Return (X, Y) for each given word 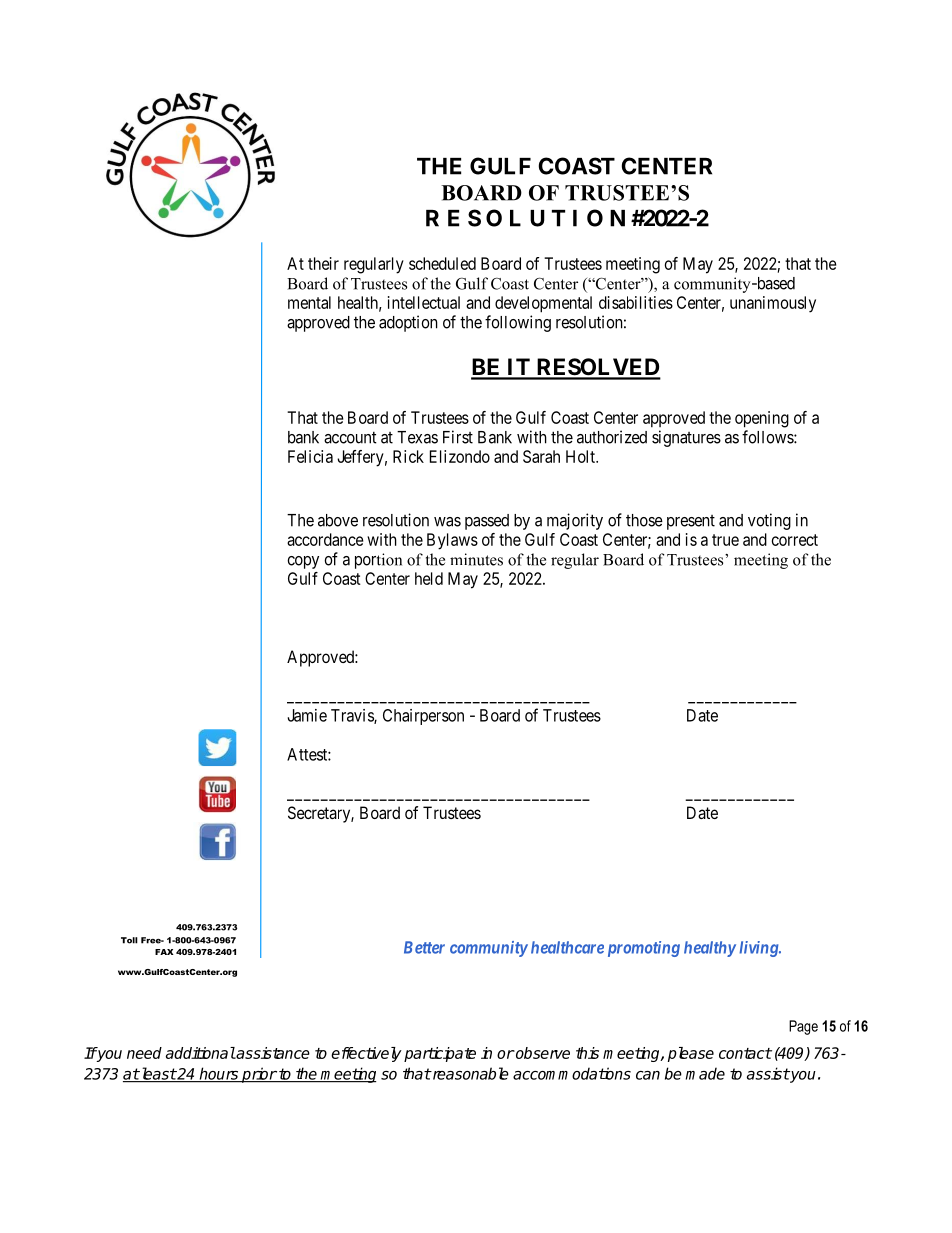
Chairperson (423, 717)
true (725, 540)
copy (303, 562)
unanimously (773, 304)
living (759, 949)
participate (440, 1054)
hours (219, 1074)
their (323, 263)
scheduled (442, 263)
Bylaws (452, 541)
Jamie (307, 715)
